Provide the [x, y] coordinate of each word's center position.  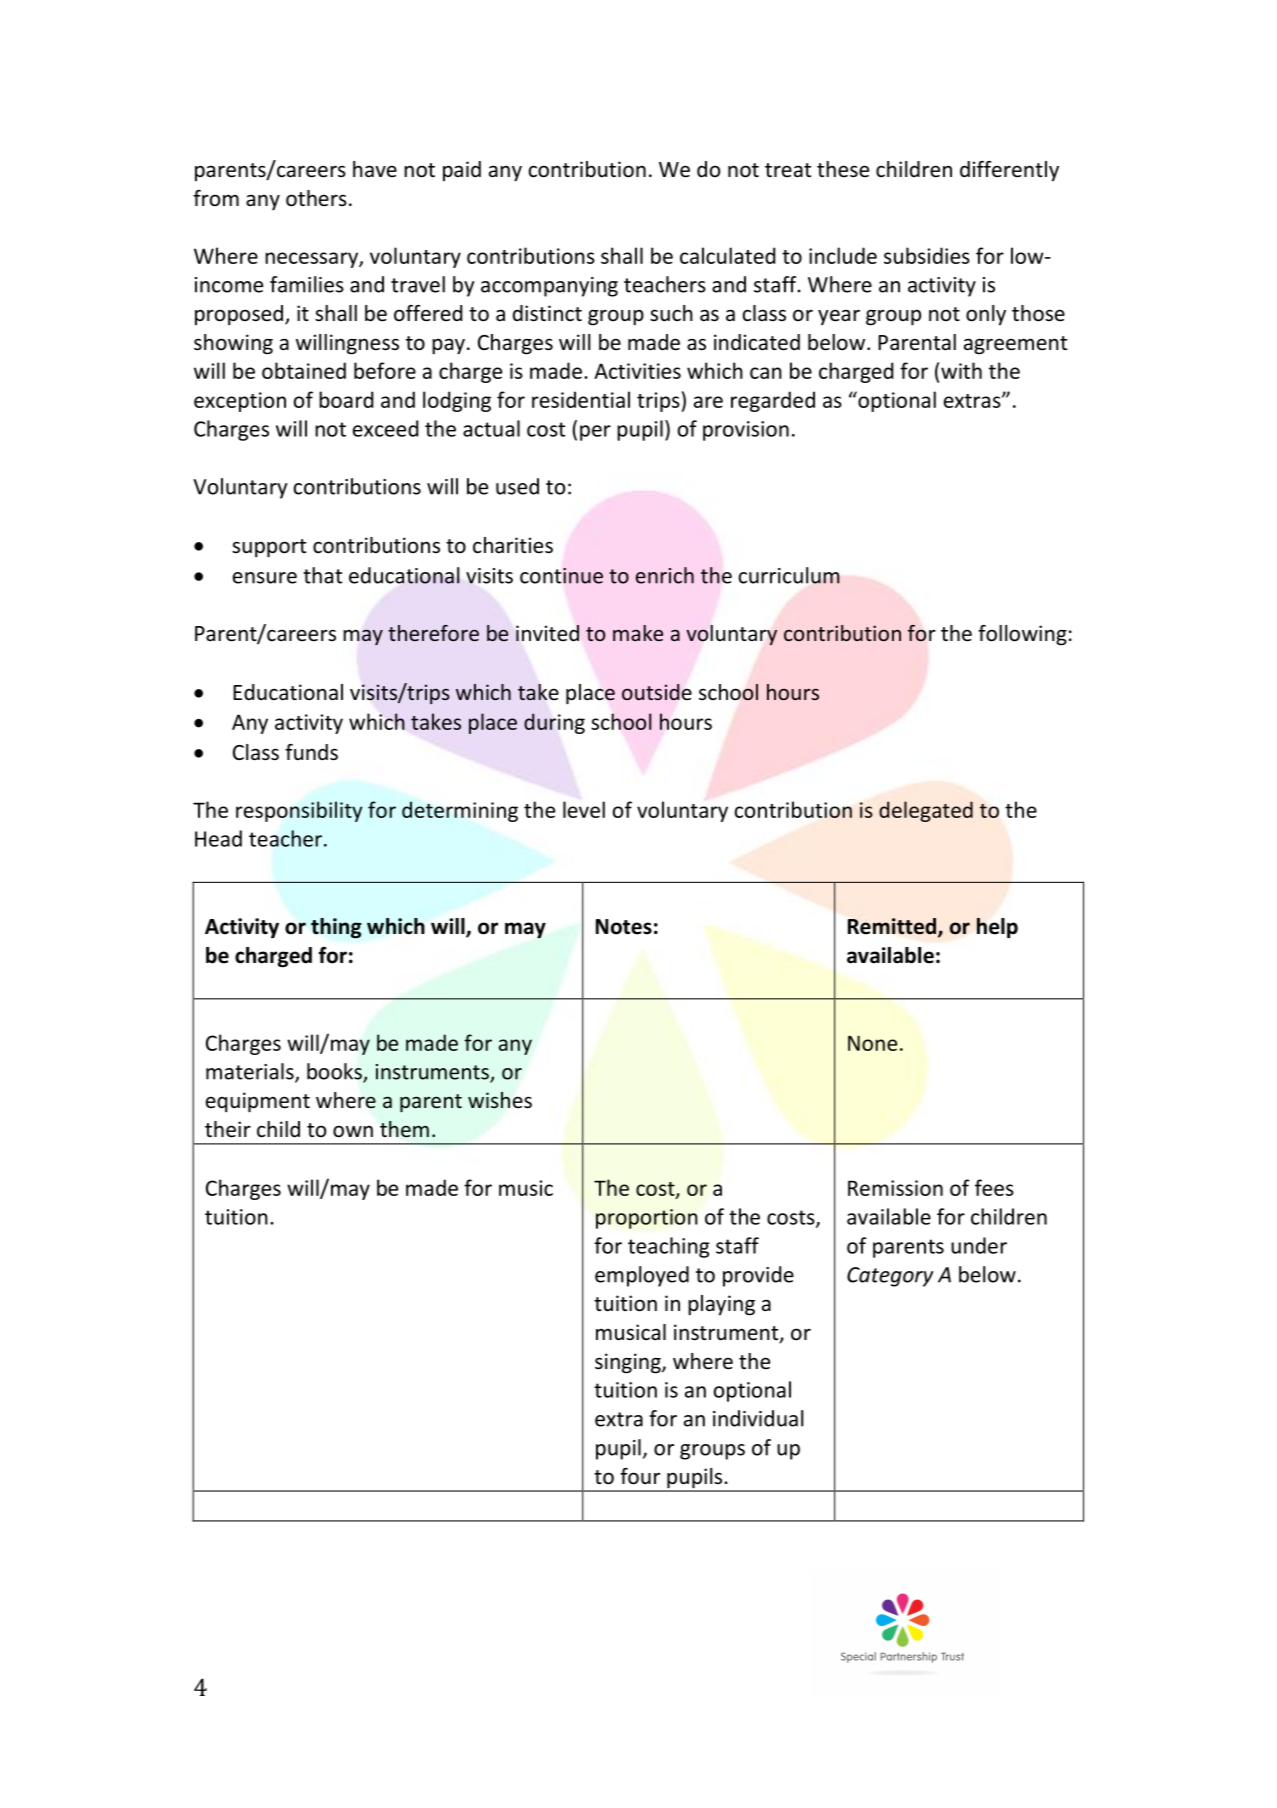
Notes [624, 927]
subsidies [927, 255]
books [335, 1072]
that [322, 575]
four [640, 1476]
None [872, 1043]
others [316, 198]
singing [629, 1363]
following [1022, 635]
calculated [727, 255]
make [638, 633]
